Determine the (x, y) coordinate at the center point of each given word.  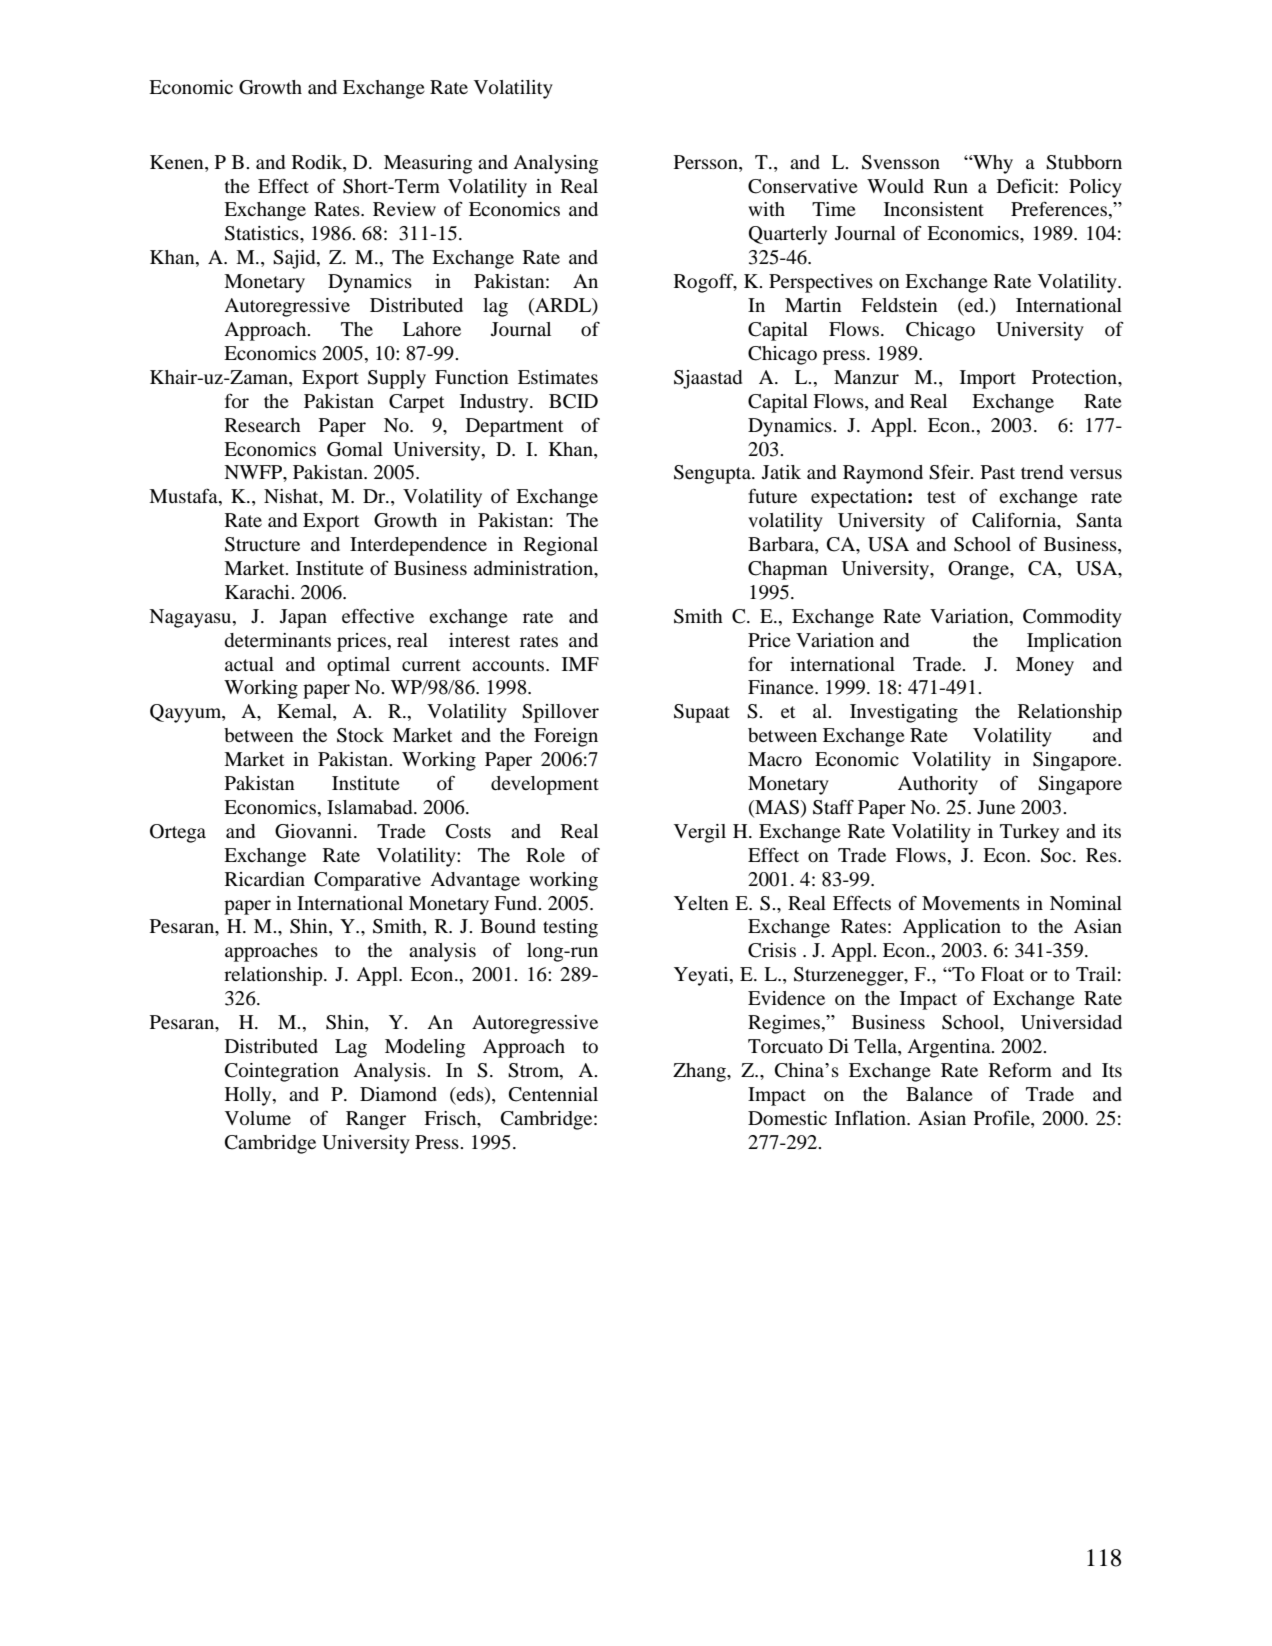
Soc (1057, 855)
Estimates (558, 377)
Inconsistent (934, 209)
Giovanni (315, 831)
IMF (580, 664)
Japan (303, 618)
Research (263, 425)
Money (1045, 666)
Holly (249, 1096)
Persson (707, 162)
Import (988, 379)
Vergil (700, 833)
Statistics (263, 233)
